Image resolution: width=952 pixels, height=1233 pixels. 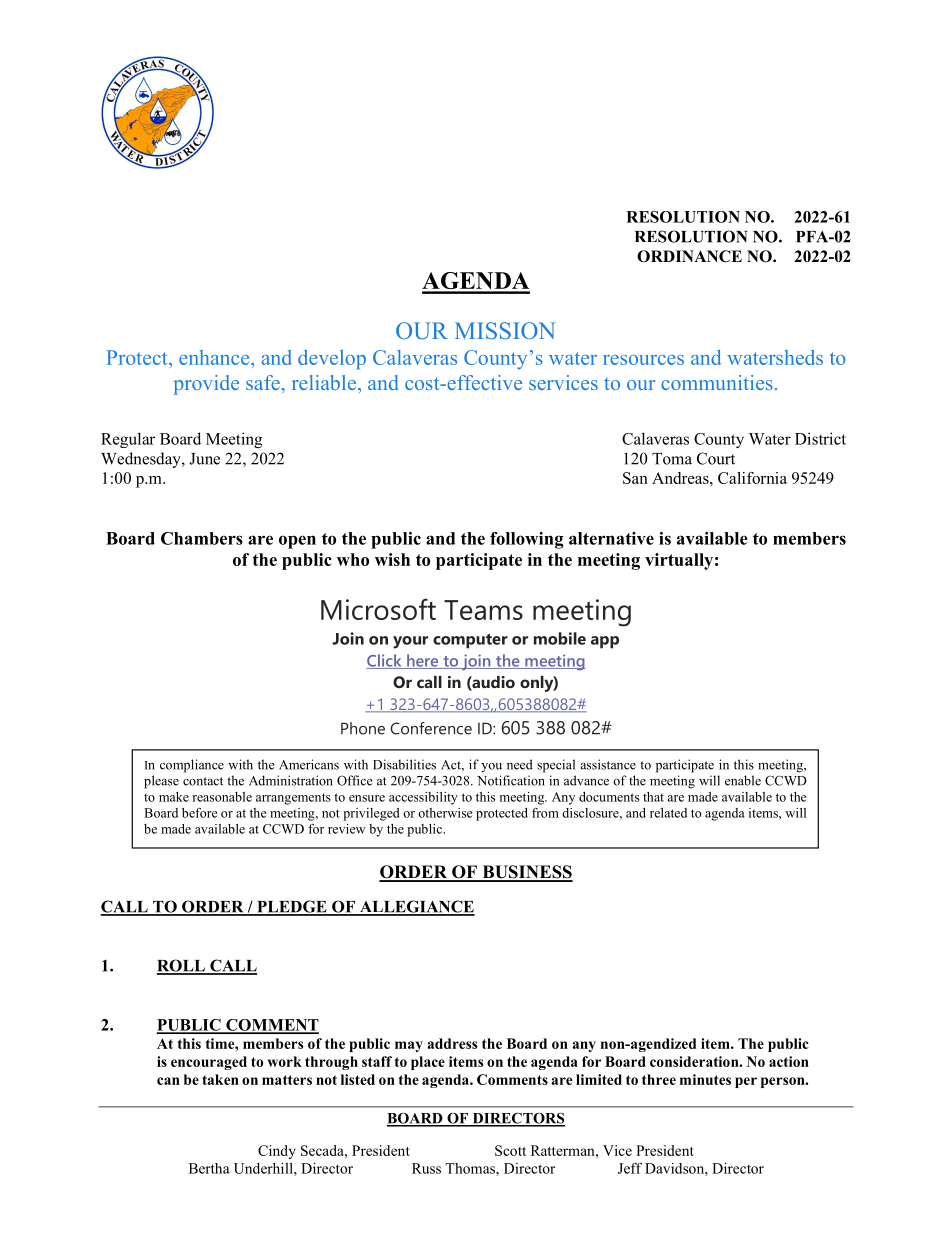 I want to click on ALLEGIANCE, so click(x=416, y=907).
